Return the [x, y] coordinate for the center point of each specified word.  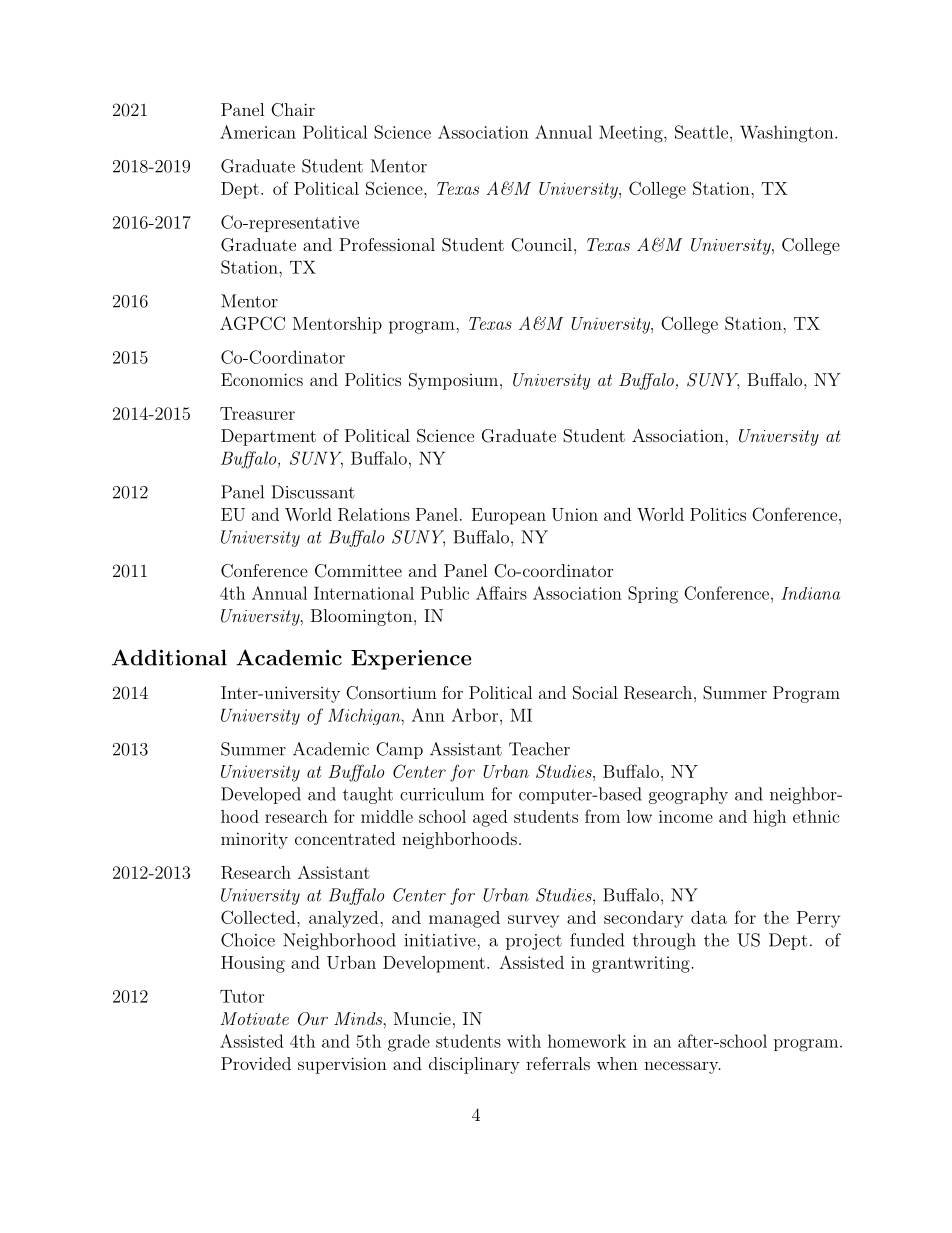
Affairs [501, 593]
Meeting [632, 134]
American [258, 132]
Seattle [701, 132]
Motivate [254, 1018]
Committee [358, 571]
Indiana [810, 593]
